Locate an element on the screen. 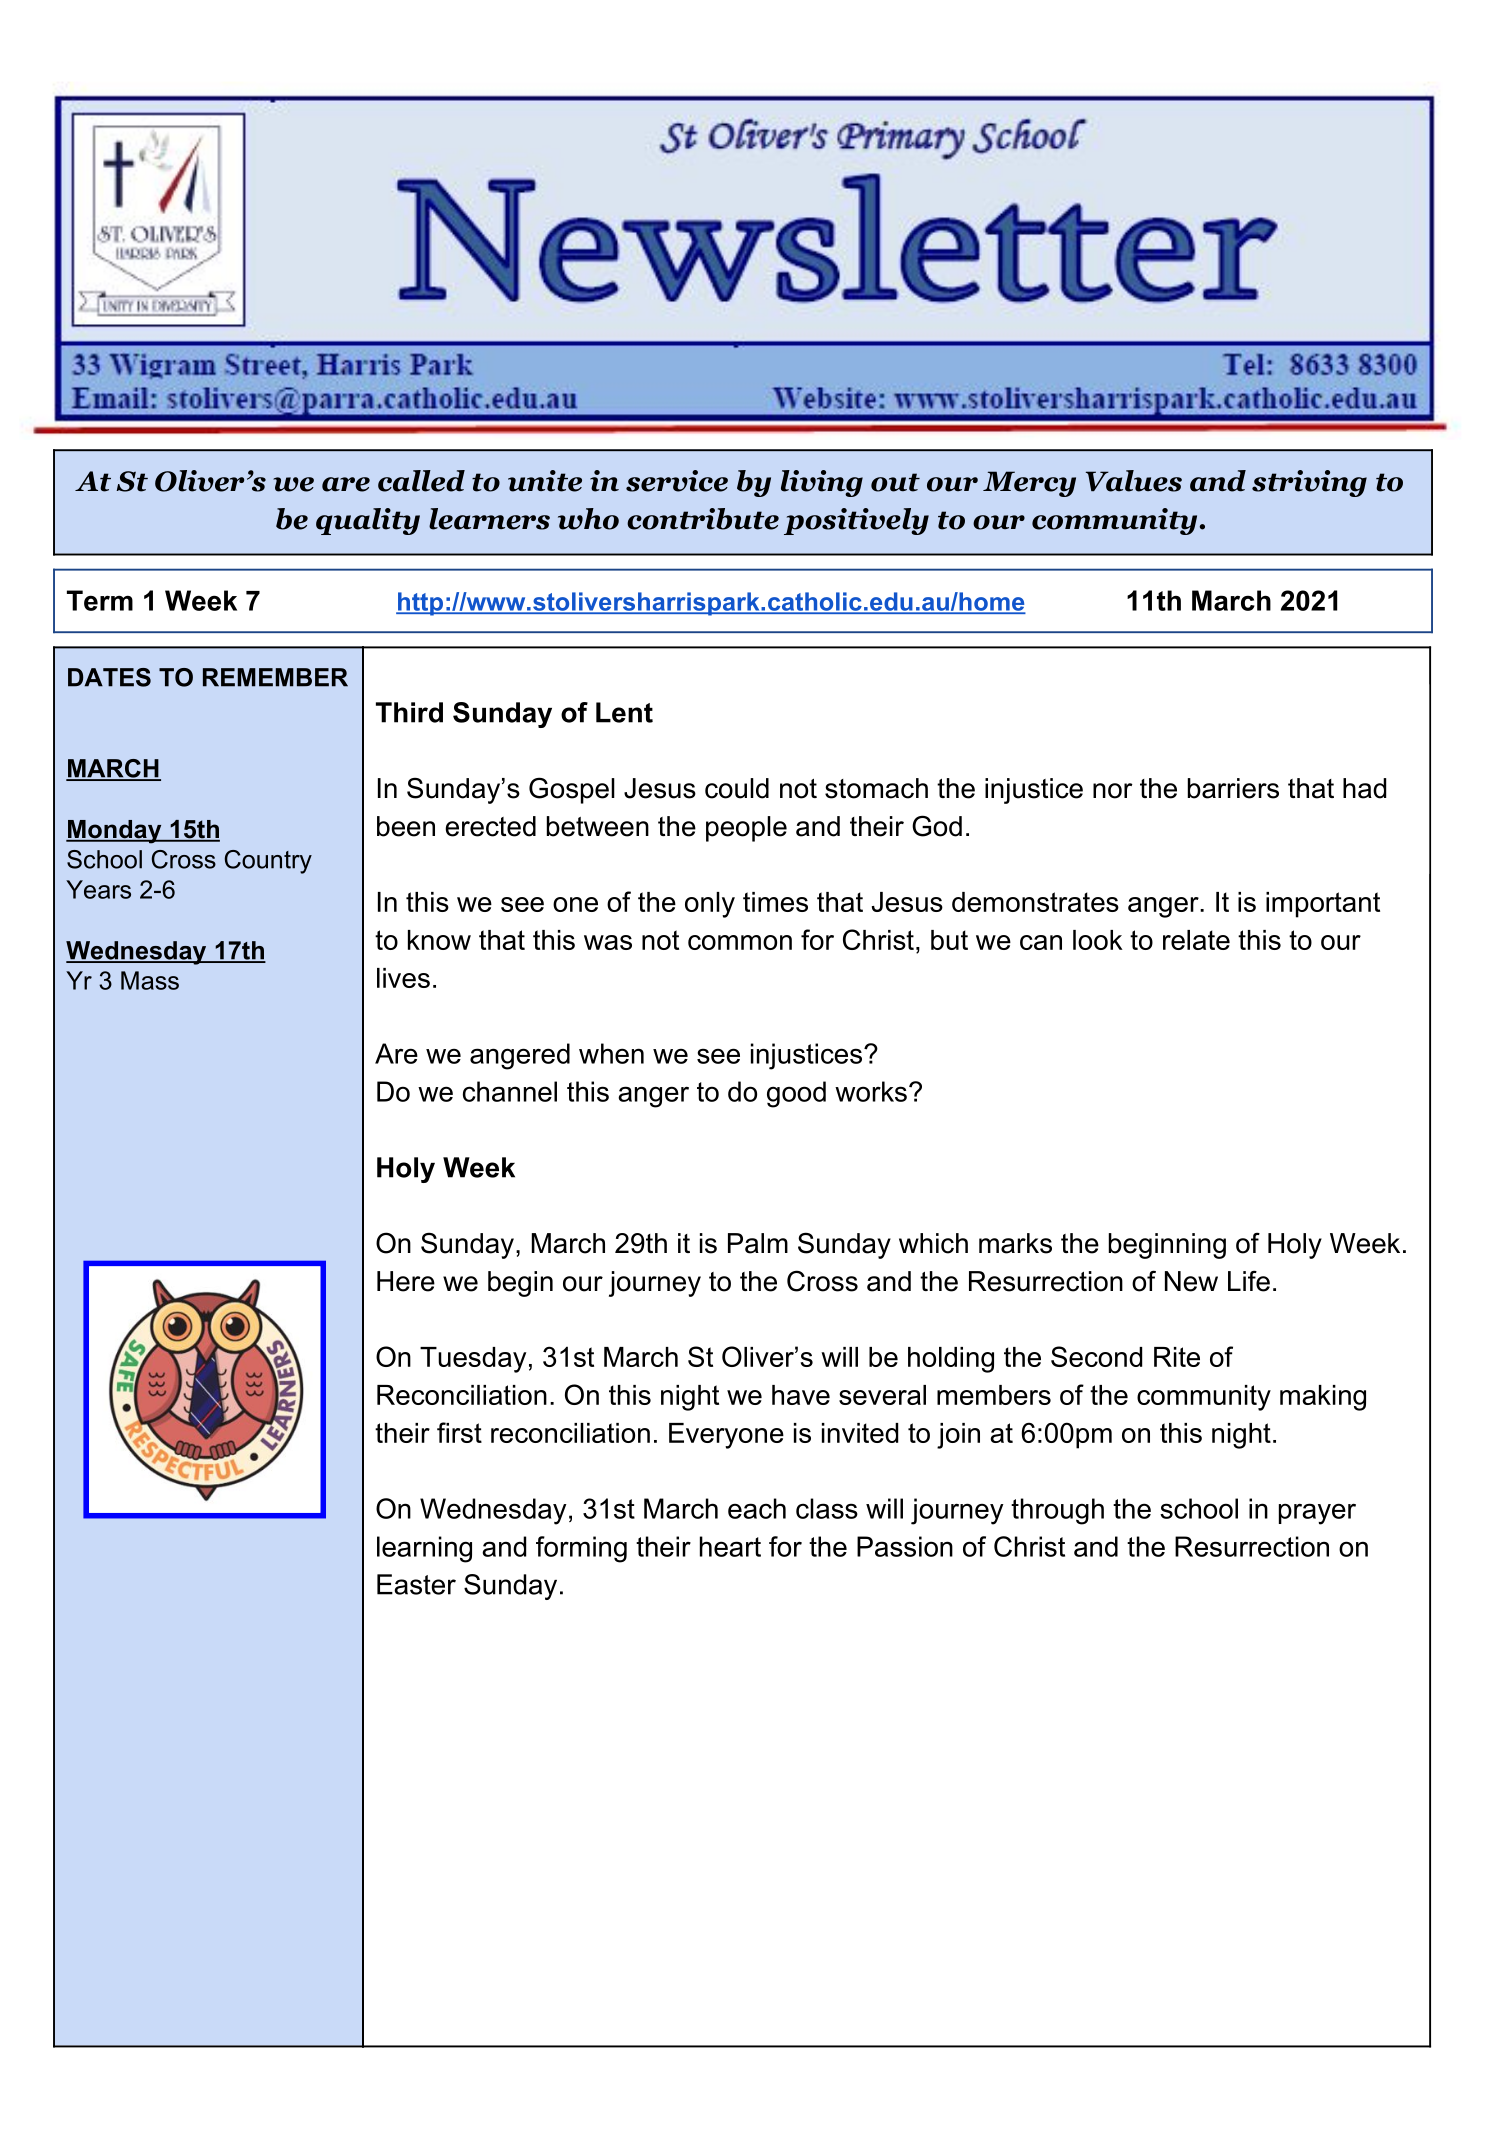 The height and width of the screenshot is (2129, 1505). when is located at coordinates (611, 1053).
